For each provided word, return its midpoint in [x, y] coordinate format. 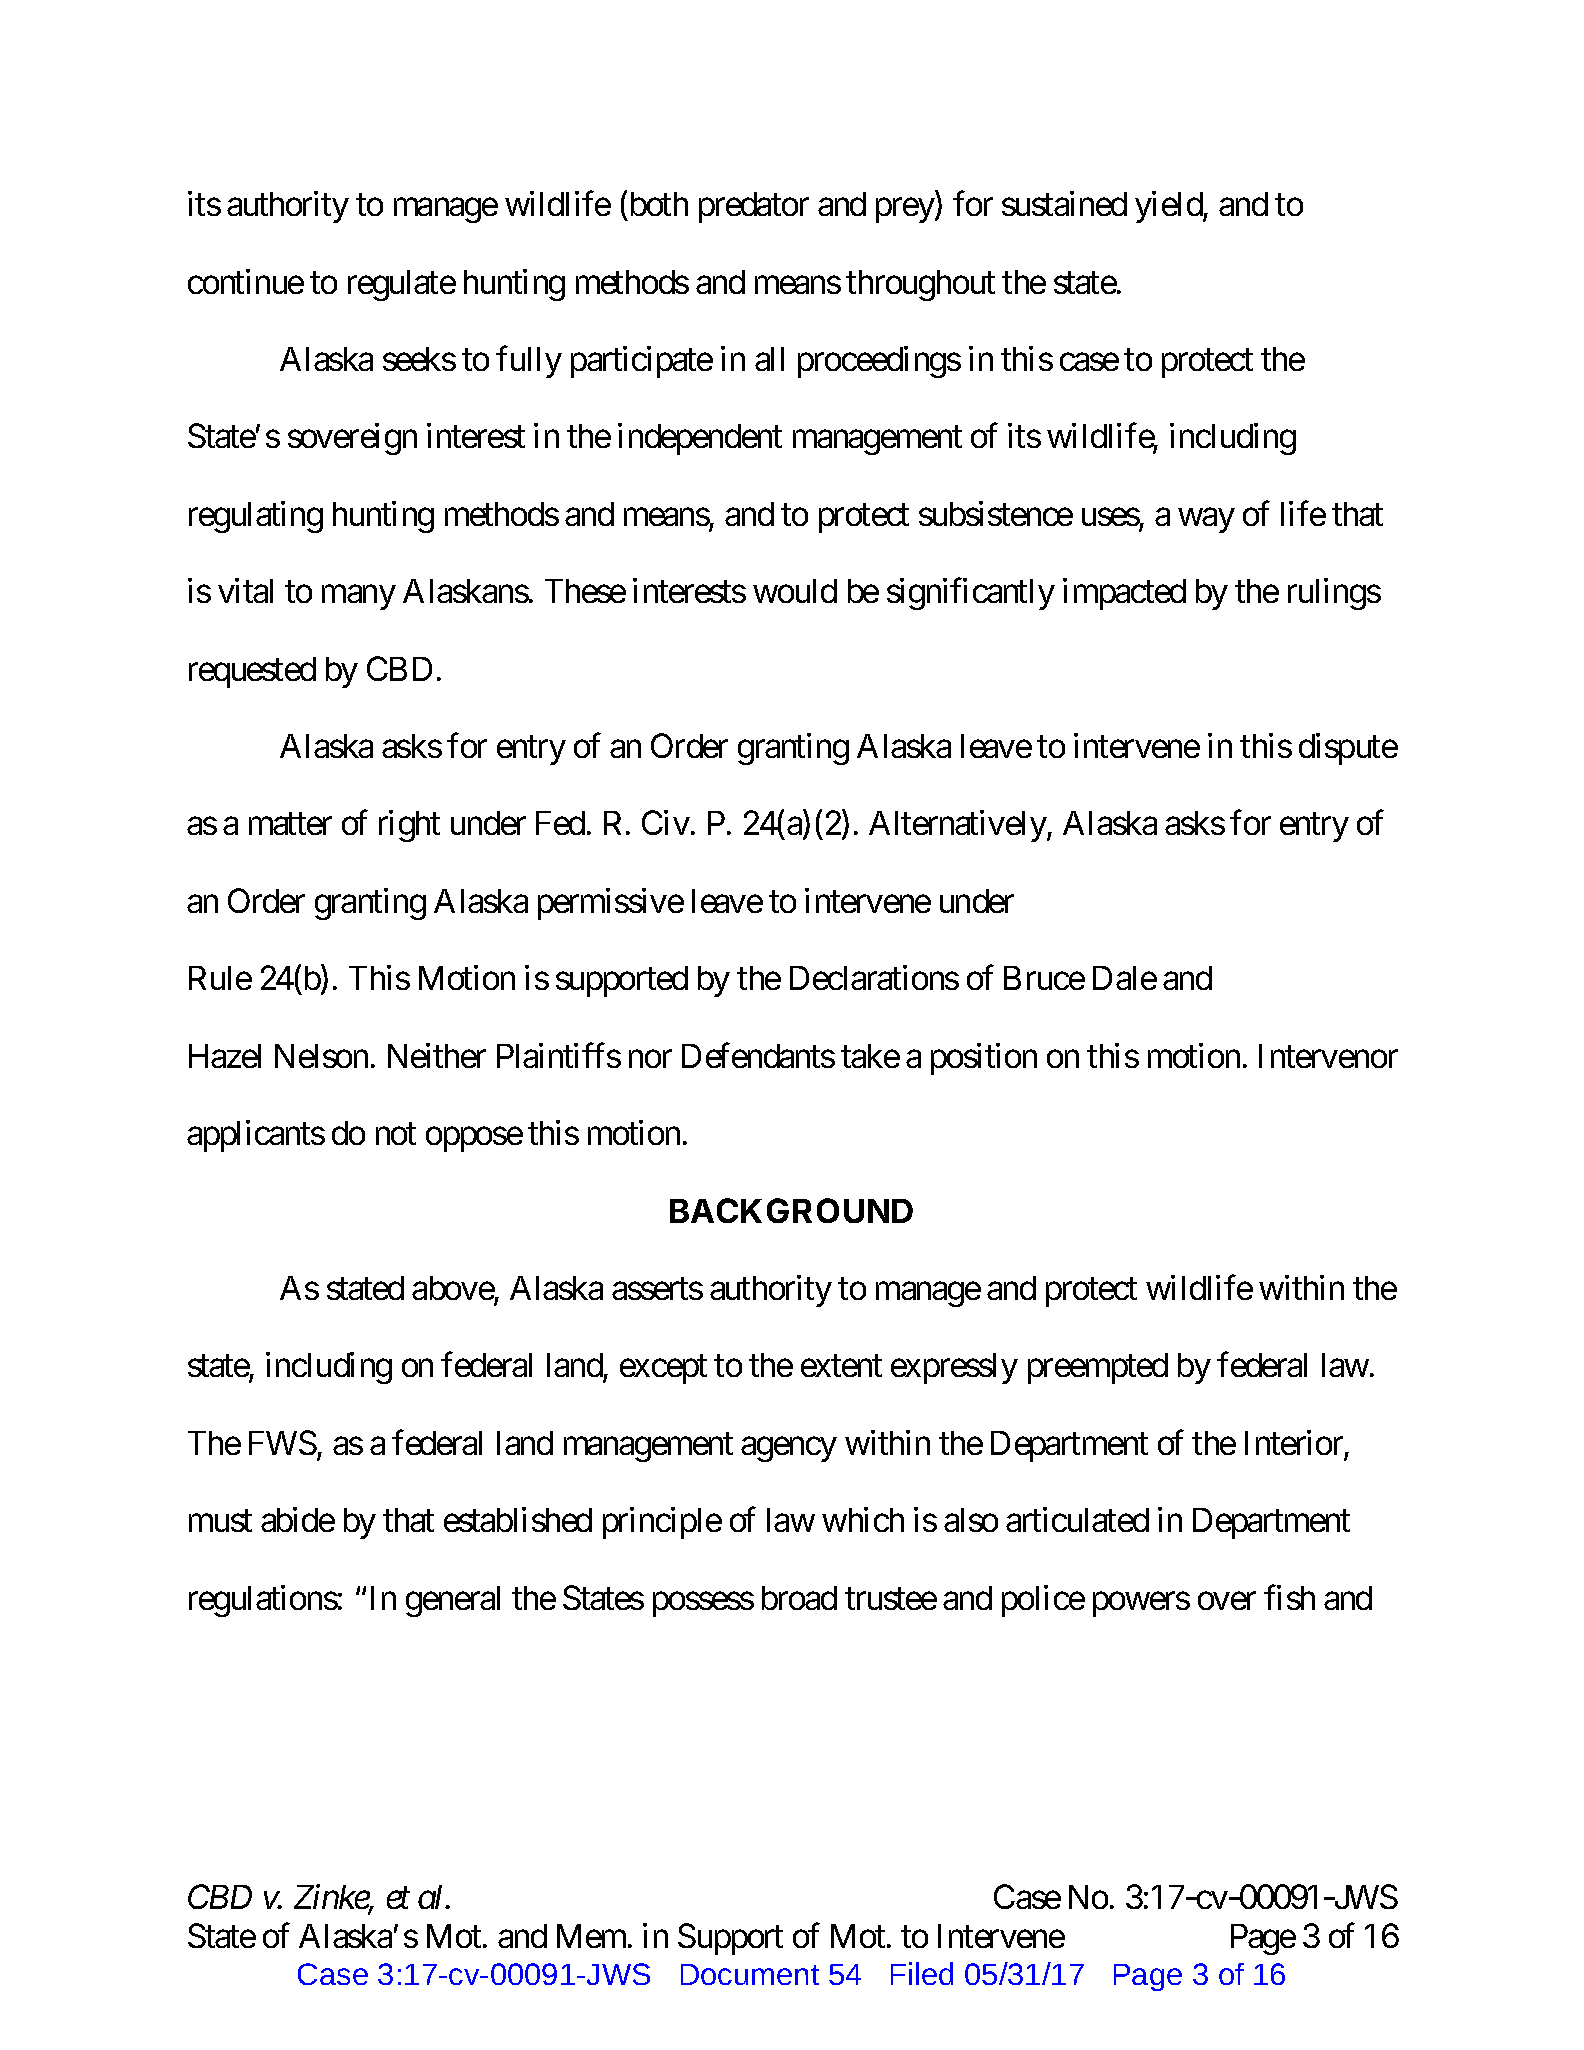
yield [1169, 207]
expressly [954, 1368]
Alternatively [958, 826]
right [409, 826]
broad [799, 1598]
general [453, 1601]
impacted [1124, 594]
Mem [591, 1936]
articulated [1077, 1519]
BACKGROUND [791, 1210]
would [795, 591]
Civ [666, 823]
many [358, 598]
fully [529, 362]
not [396, 1134]
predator [754, 207]
